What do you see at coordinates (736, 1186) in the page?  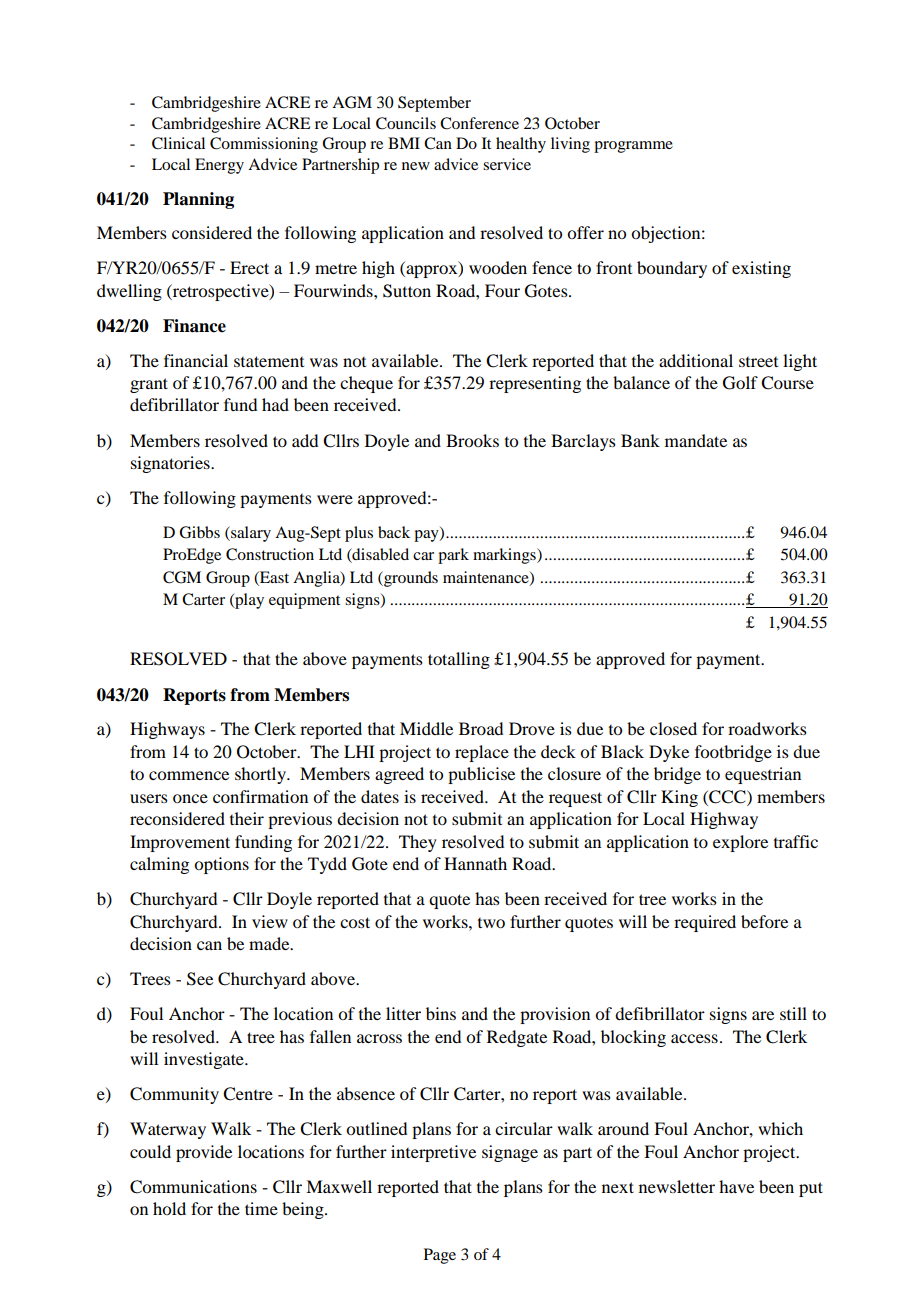 I see `have` at bounding box center [736, 1186].
